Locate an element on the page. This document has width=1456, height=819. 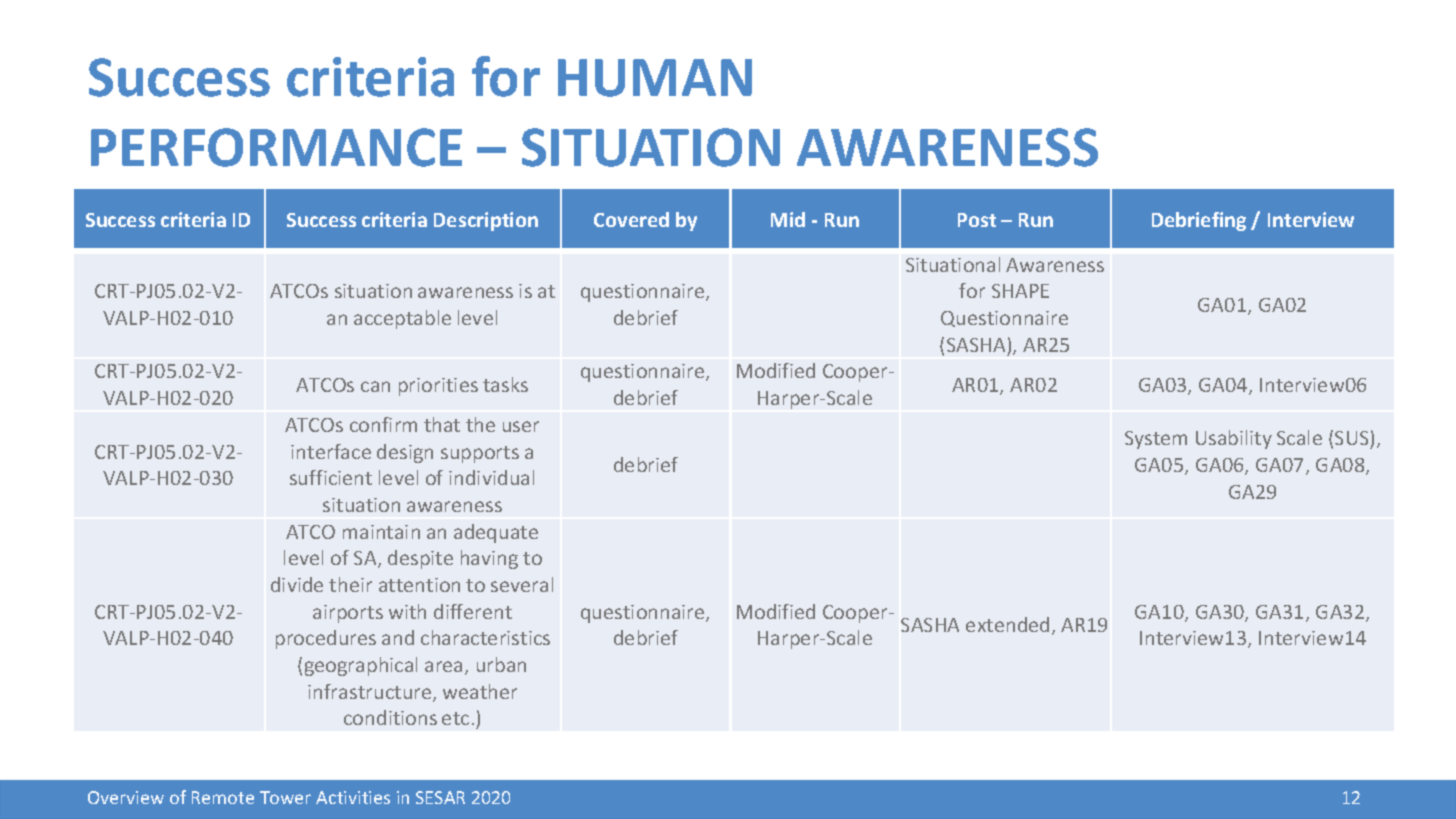
acceptable is located at coordinates (402, 319).
